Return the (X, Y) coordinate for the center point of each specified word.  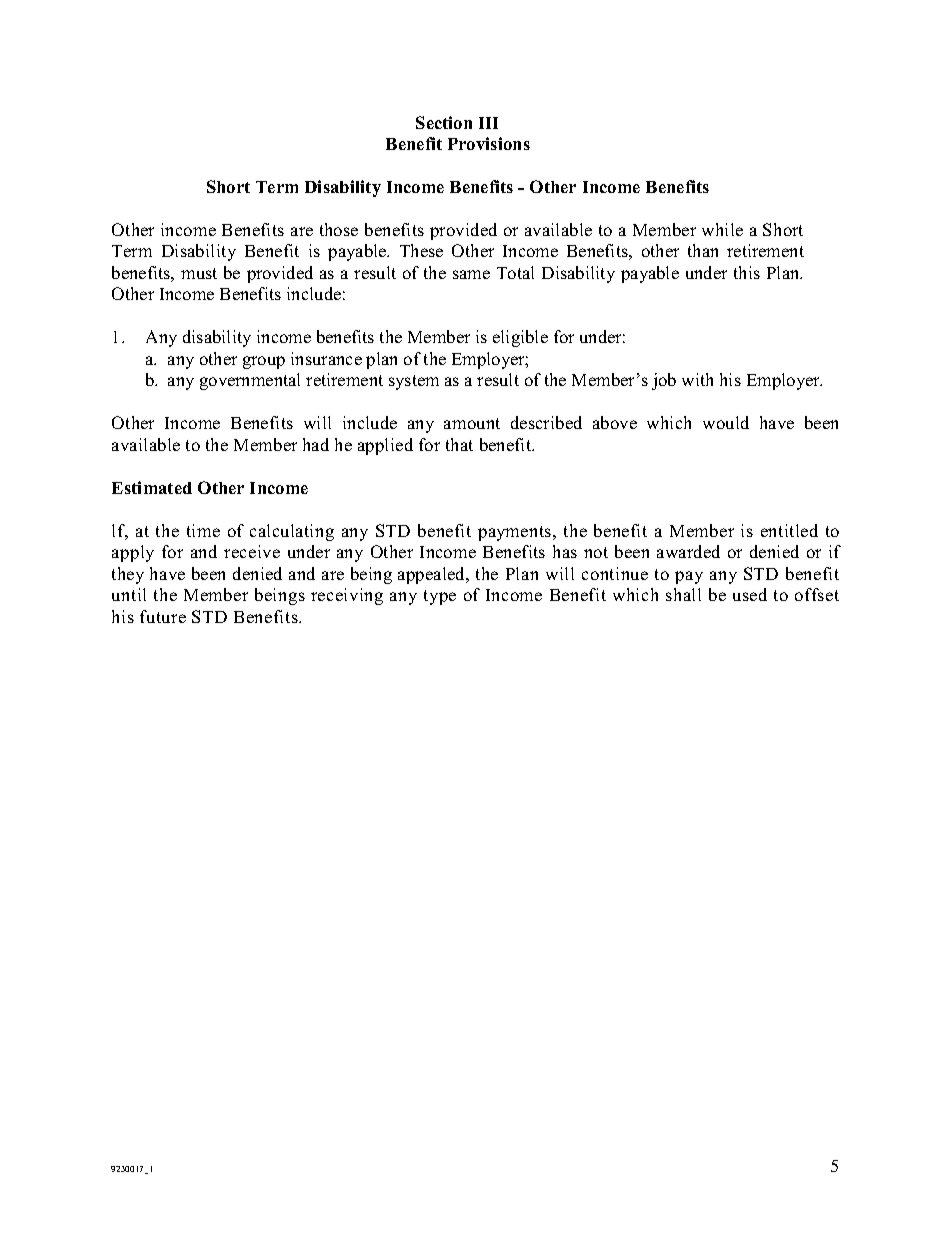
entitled (789, 530)
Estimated (152, 487)
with (697, 379)
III (488, 123)
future (163, 616)
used (750, 594)
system (414, 382)
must (199, 273)
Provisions (489, 143)
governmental (250, 381)
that (459, 444)
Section (444, 122)
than (703, 250)
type (440, 597)
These (421, 250)
